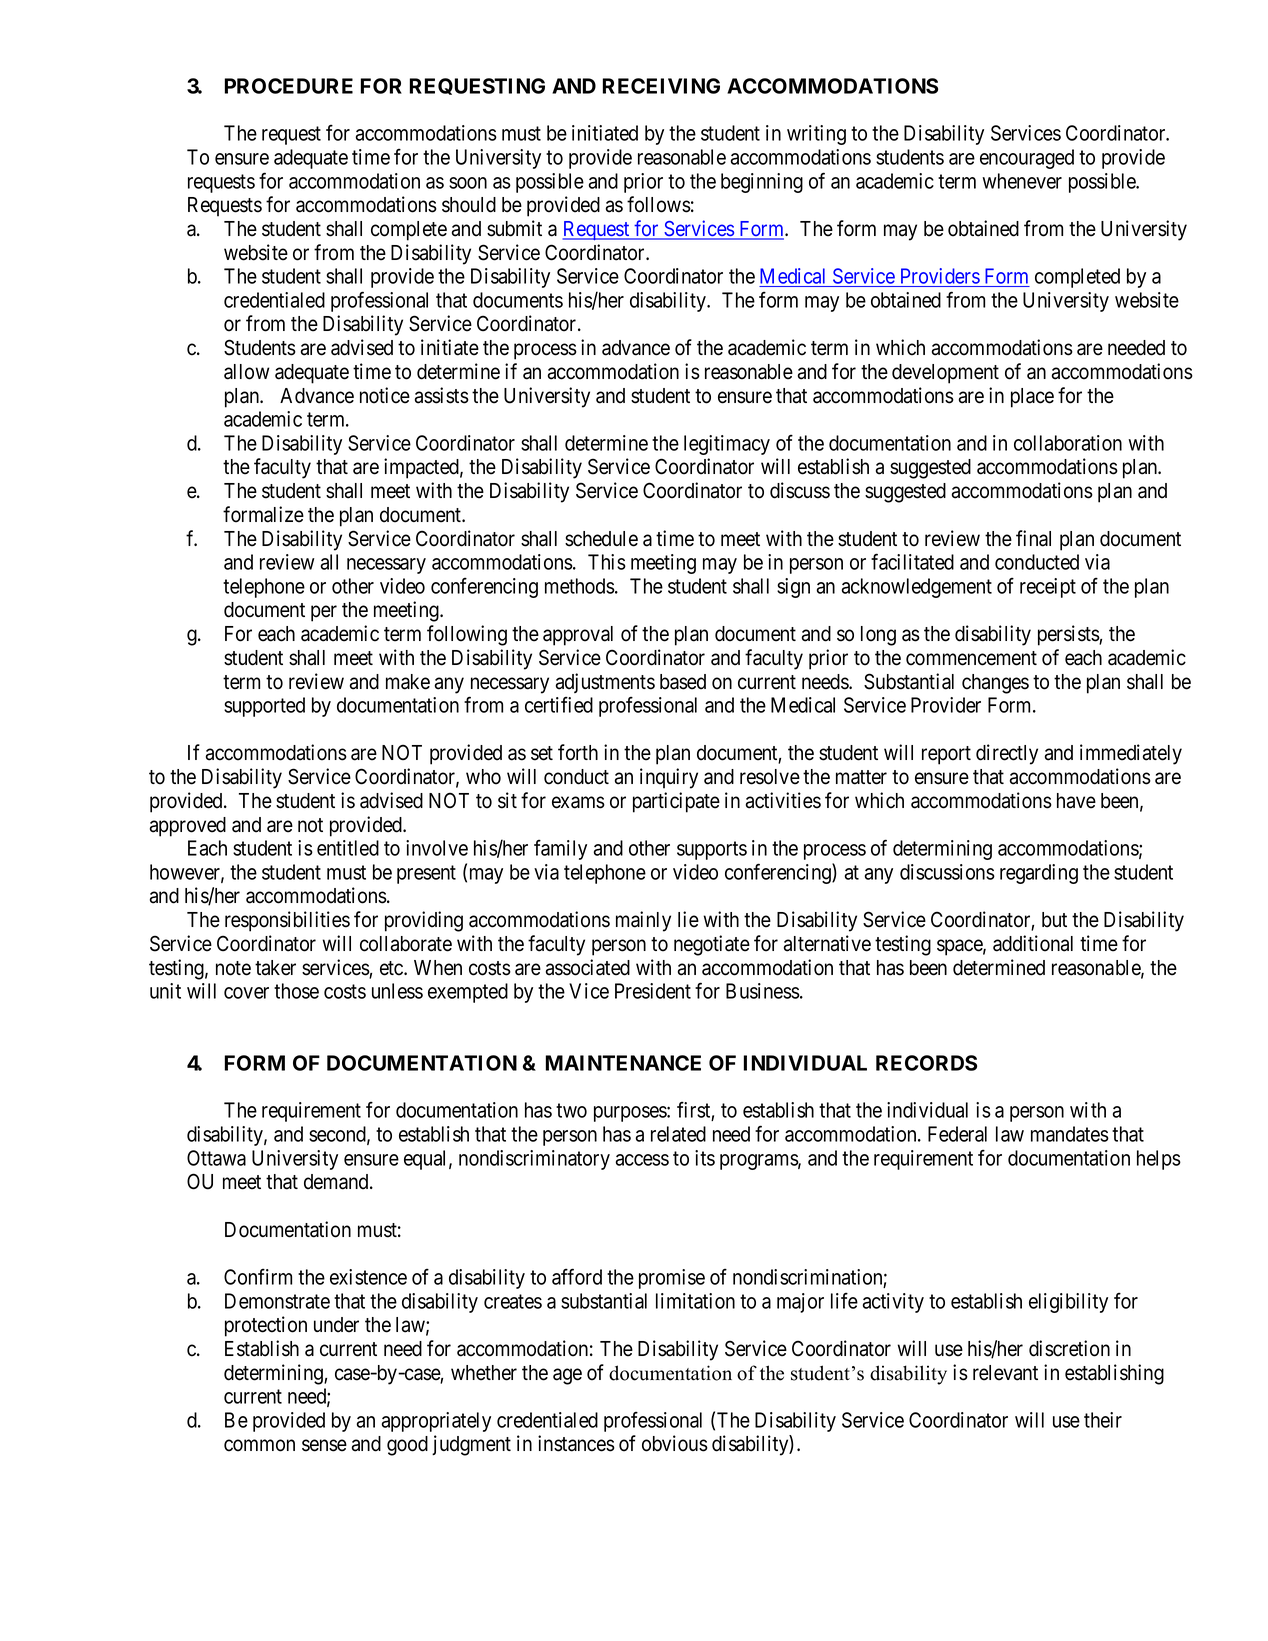 The height and width of the screenshot is (1641, 1268). What do you see at coordinates (1007, 754) in the screenshot?
I see `directly` at bounding box center [1007, 754].
